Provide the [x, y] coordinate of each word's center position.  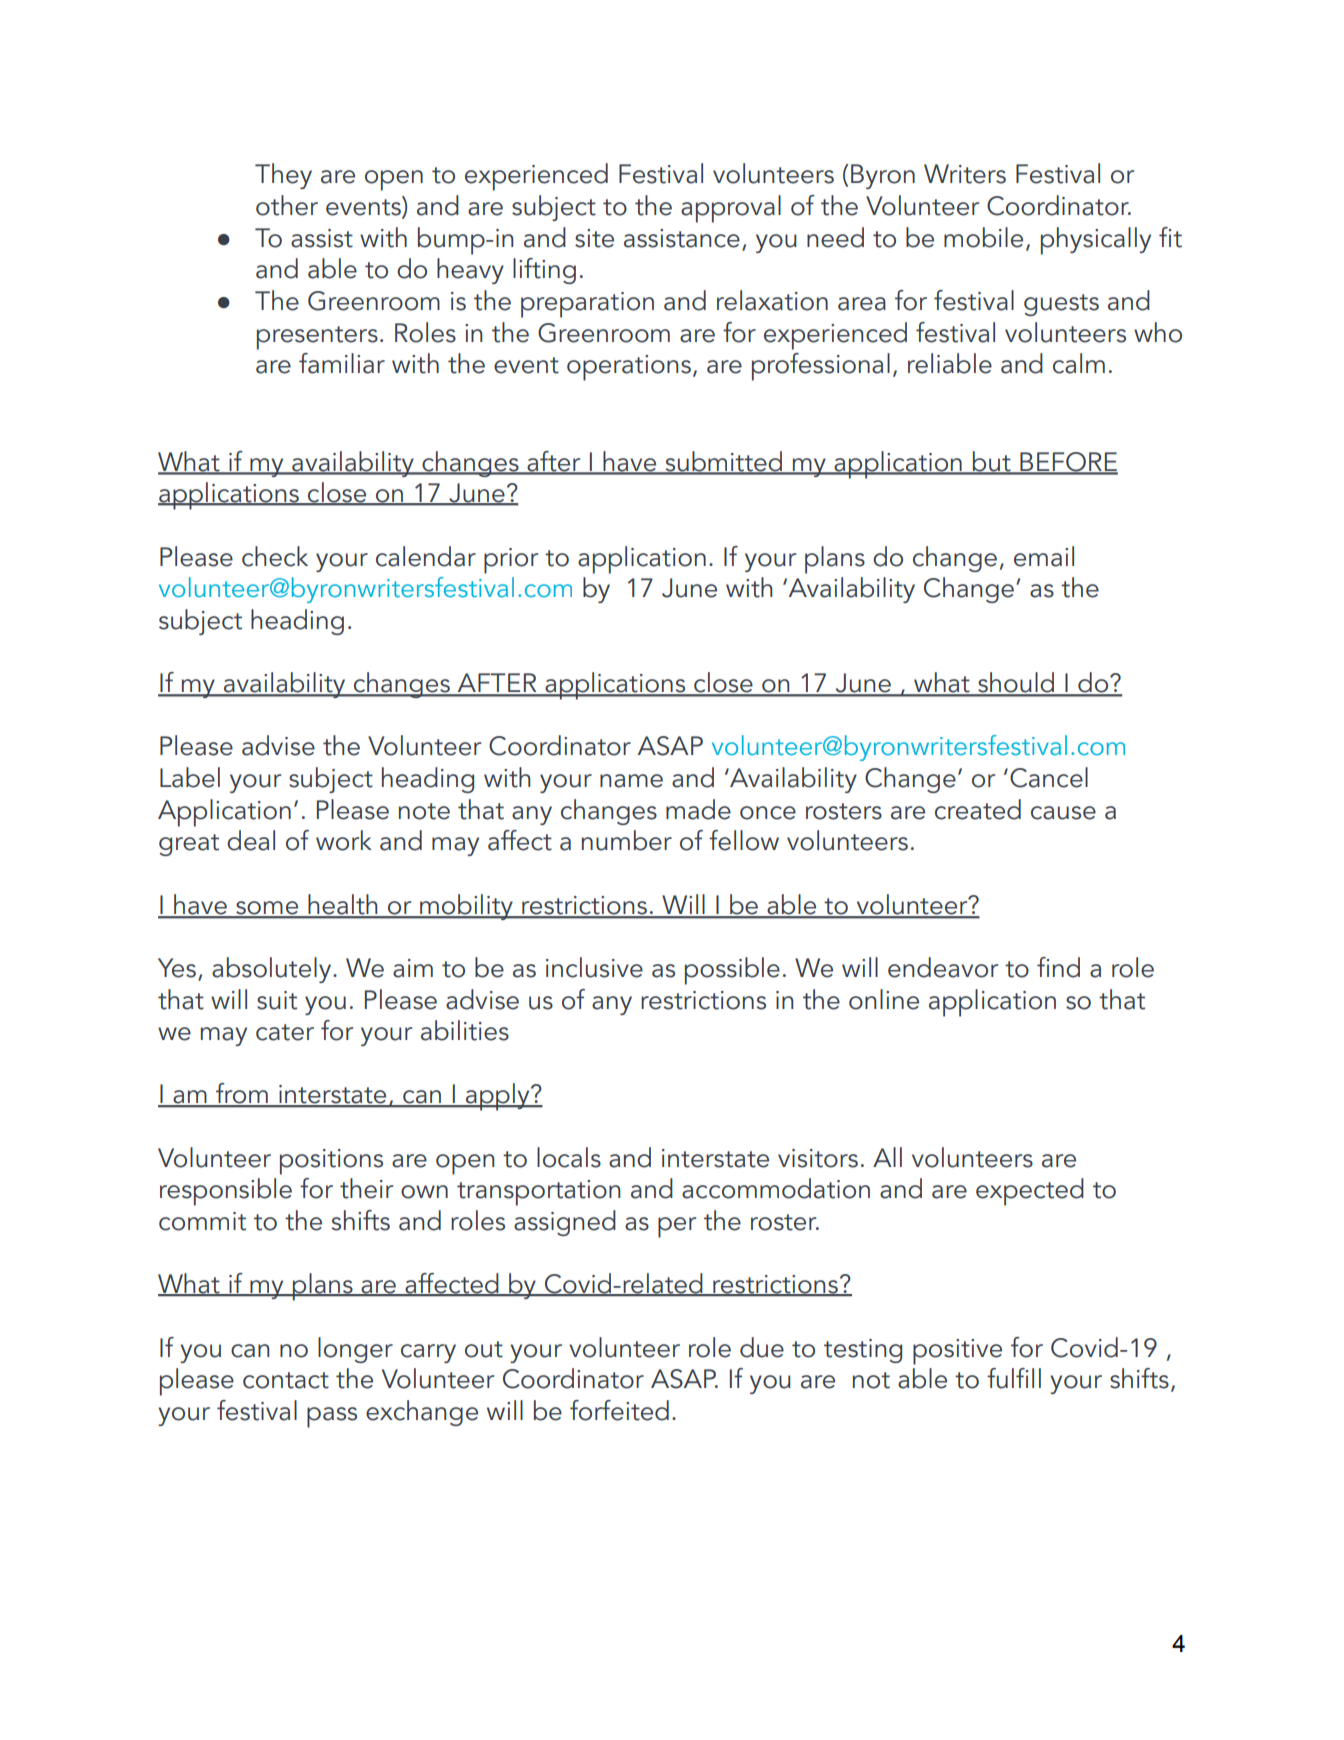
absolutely [273, 970]
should [1016, 683]
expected [1030, 1192]
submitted [723, 462]
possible [732, 971]
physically [1096, 241]
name [631, 781]
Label [190, 777]
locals [569, 1157]
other [287, 205]
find [1058, 967]
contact [286, 1380]
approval [731, 209]
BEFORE [1068, 463]
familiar [342, 363]
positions [331, 1162]
